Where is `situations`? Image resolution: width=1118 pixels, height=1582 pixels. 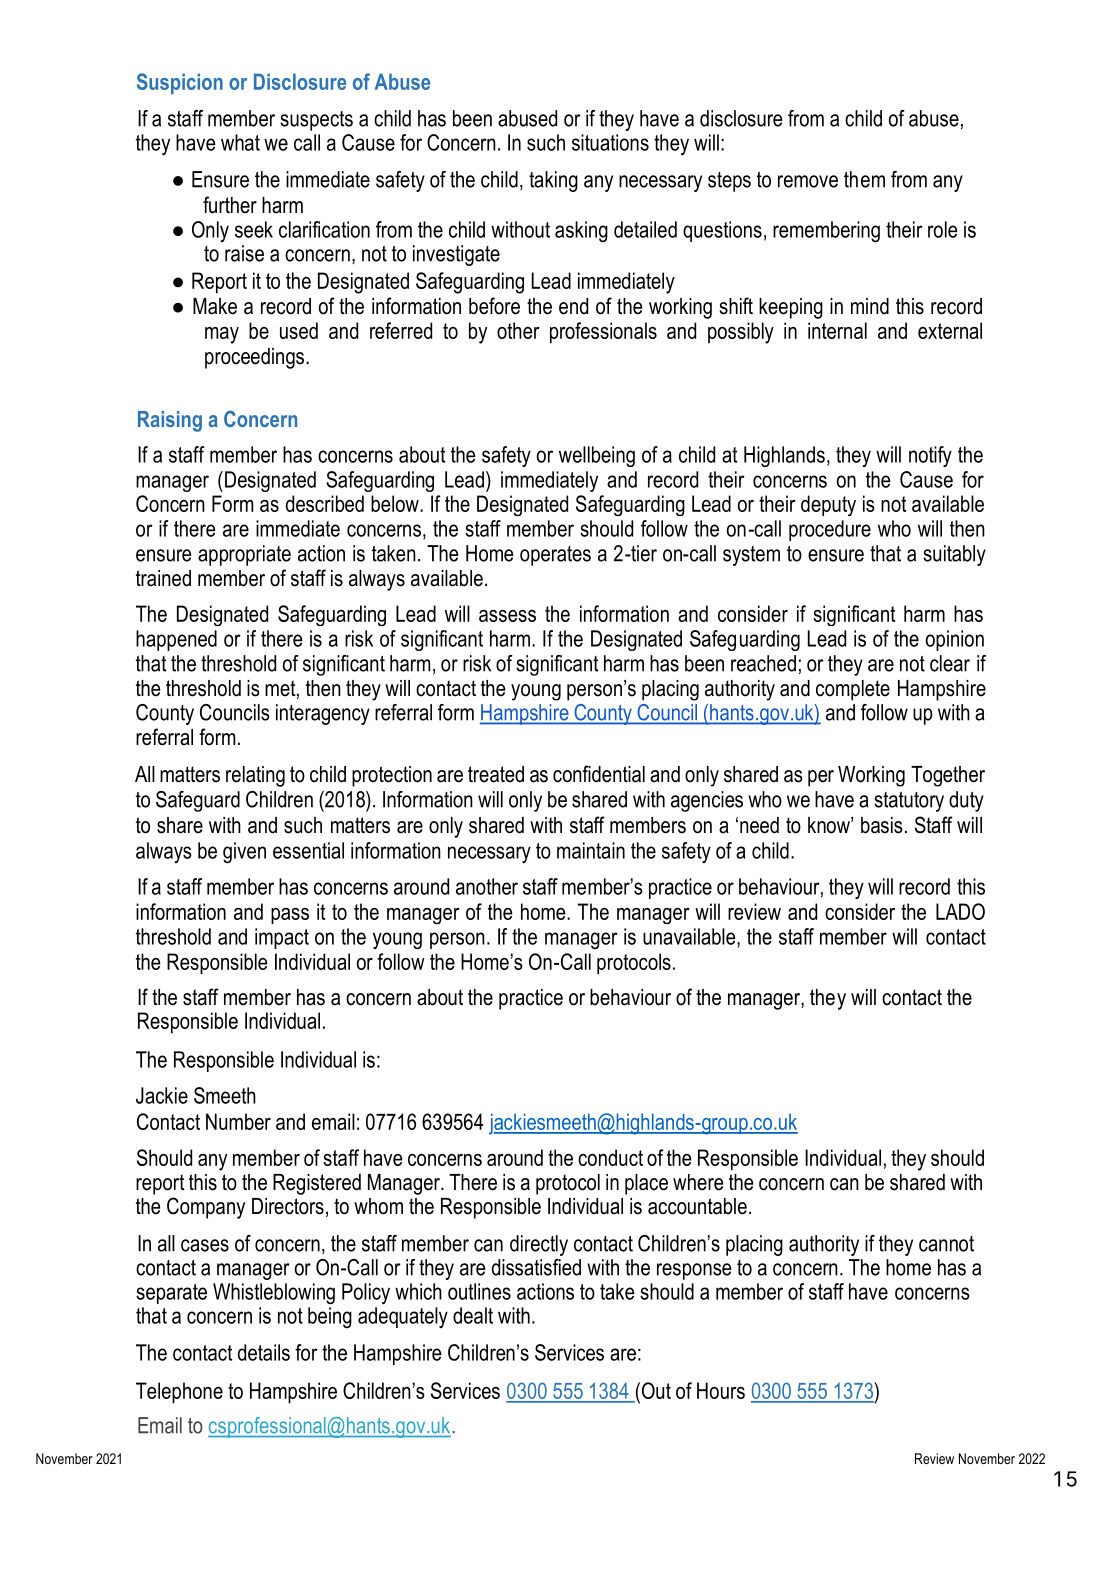
situations is located at coordinates (610, 142).
